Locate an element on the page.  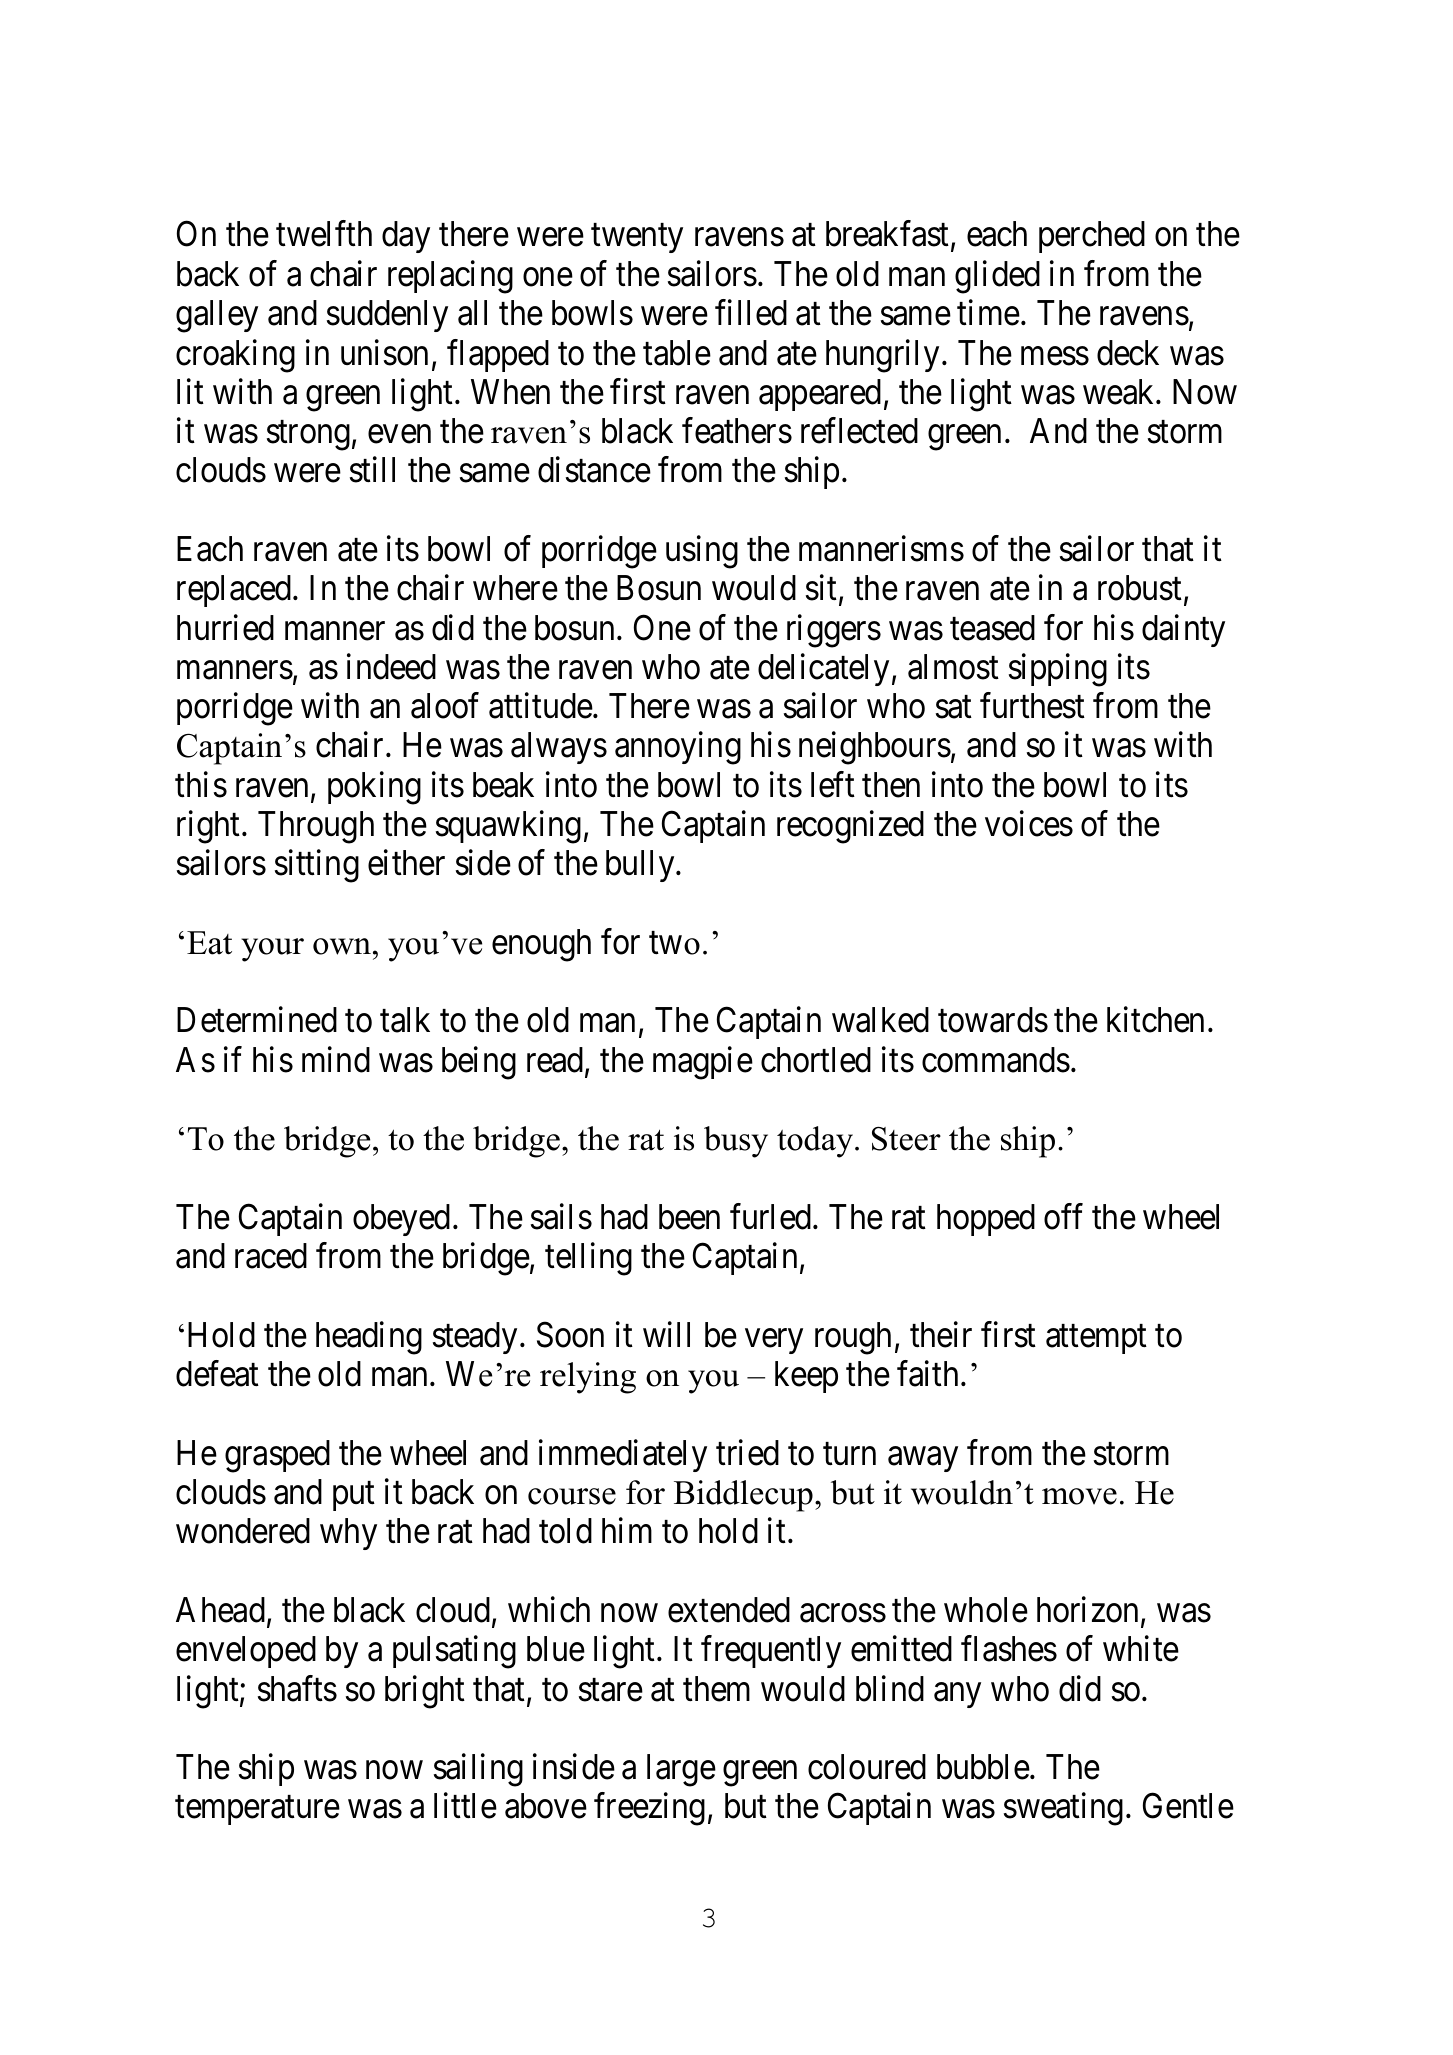
raced is located at coordinates (271, 1256).
